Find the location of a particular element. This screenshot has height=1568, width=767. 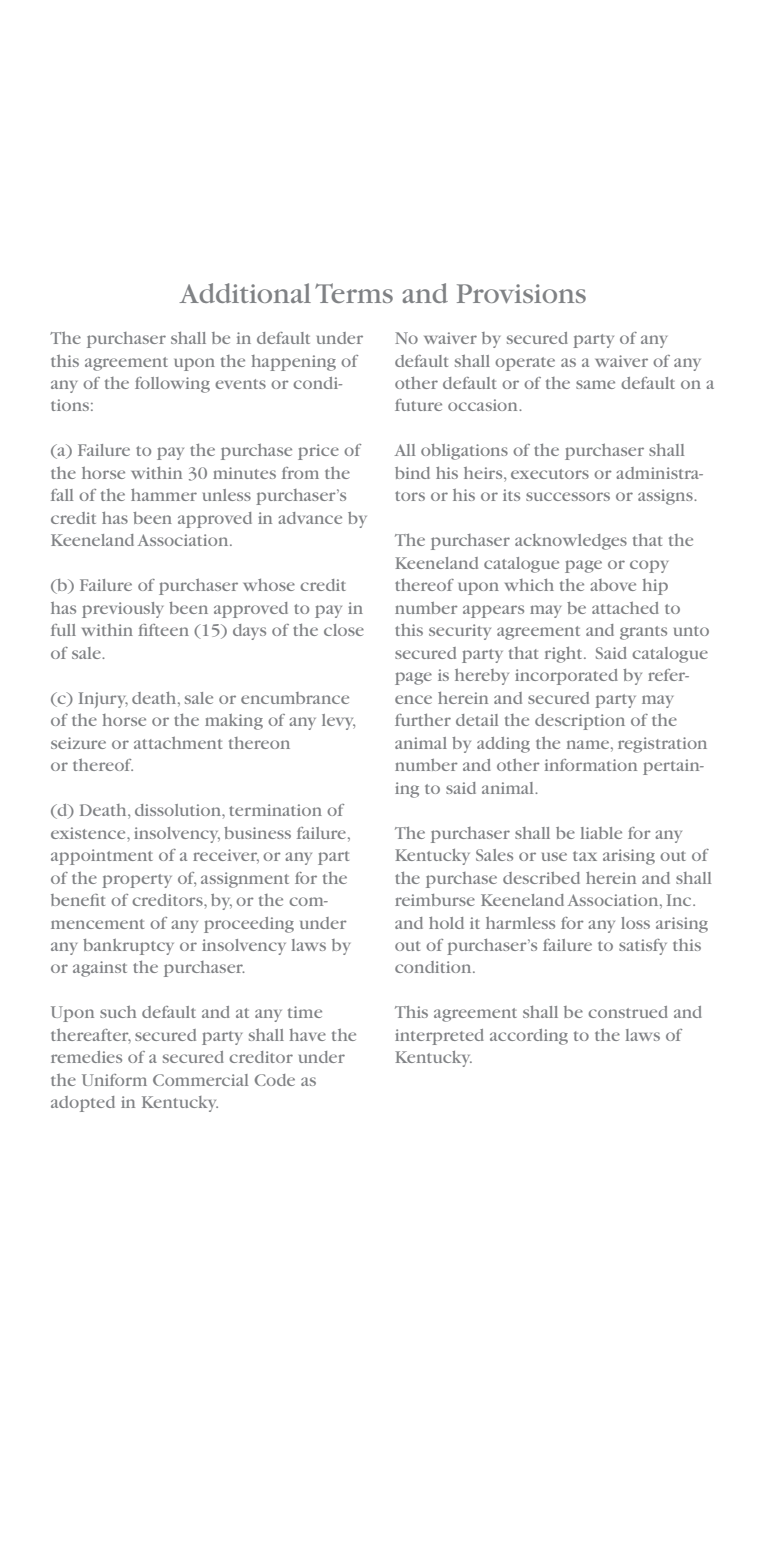

bankruptcy is located at coordinates (128, 947).
